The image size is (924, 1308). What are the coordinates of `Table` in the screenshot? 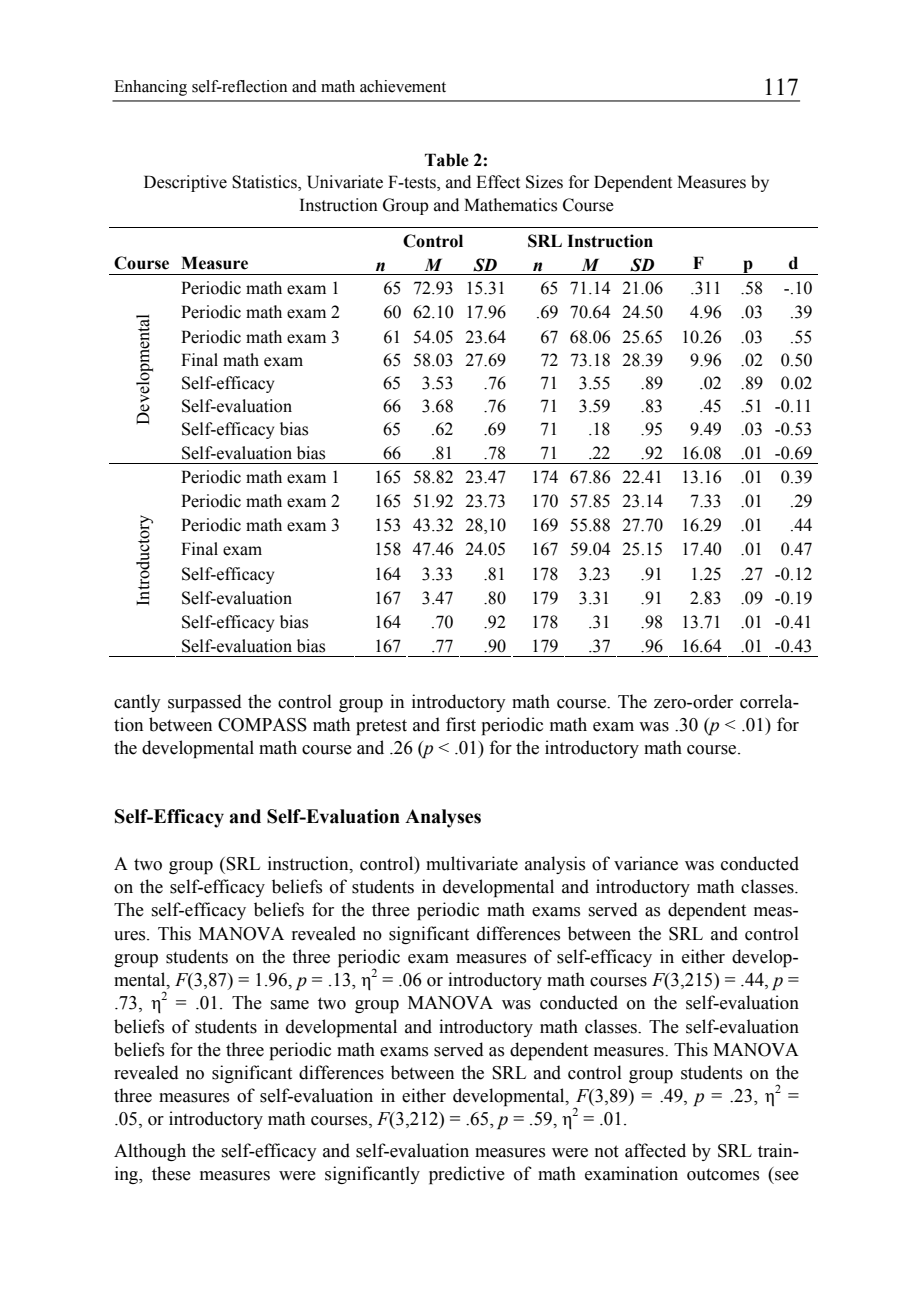 It's located at (447, 160).
